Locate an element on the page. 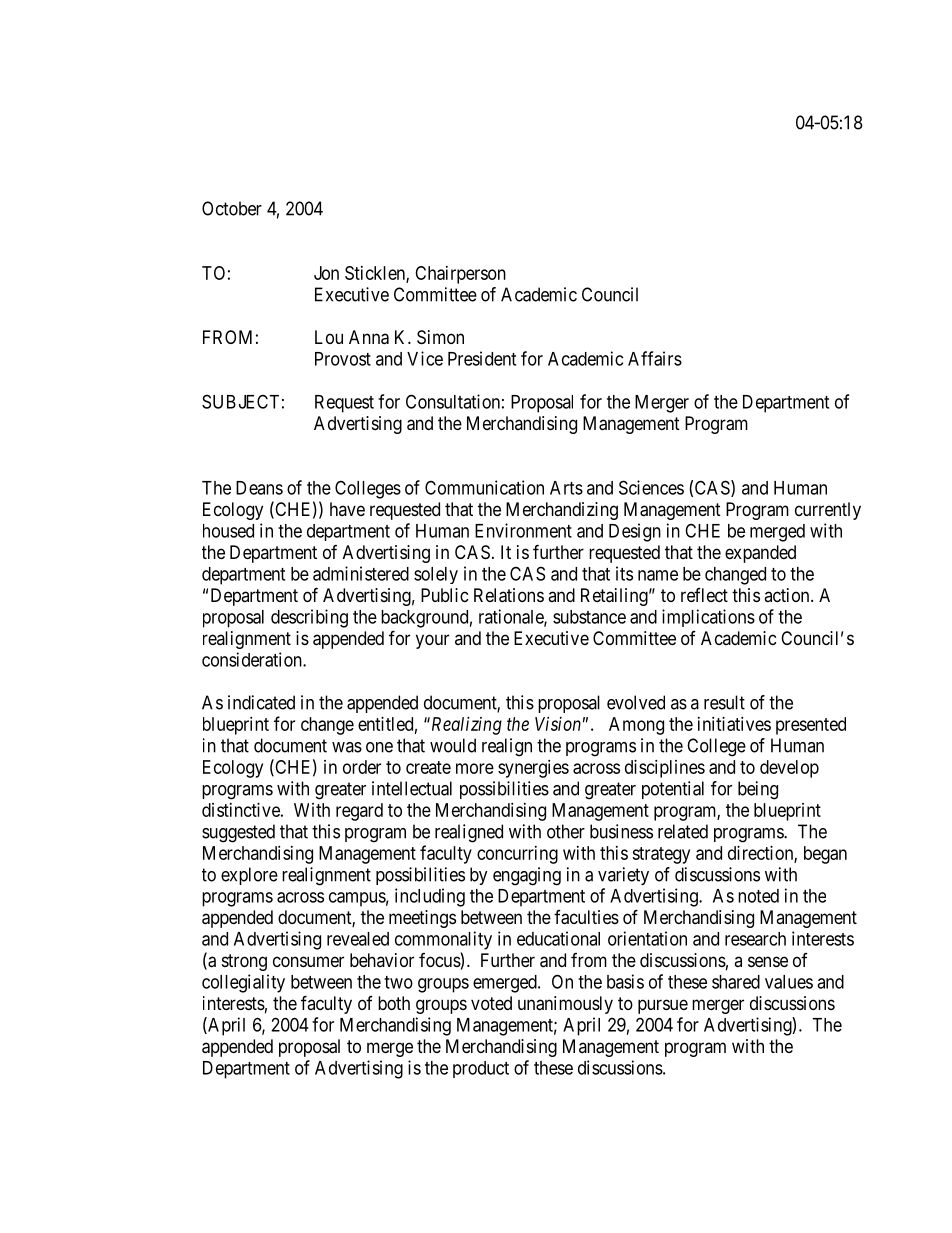 This page has height=1233, width=952. being is located at coordinates (758, 790).
